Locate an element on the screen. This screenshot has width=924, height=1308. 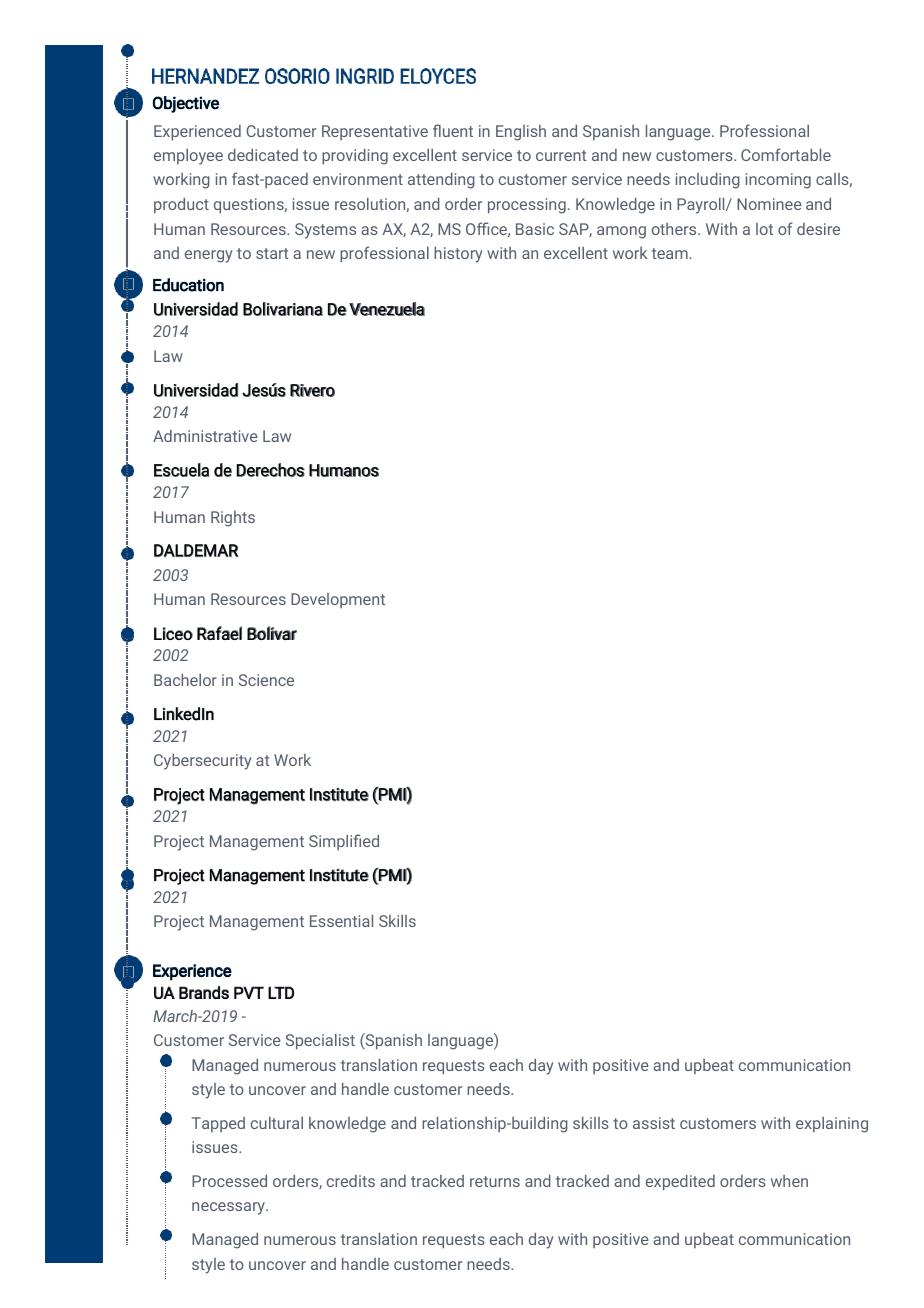
explaining is located at coordinates (832, 1125).
